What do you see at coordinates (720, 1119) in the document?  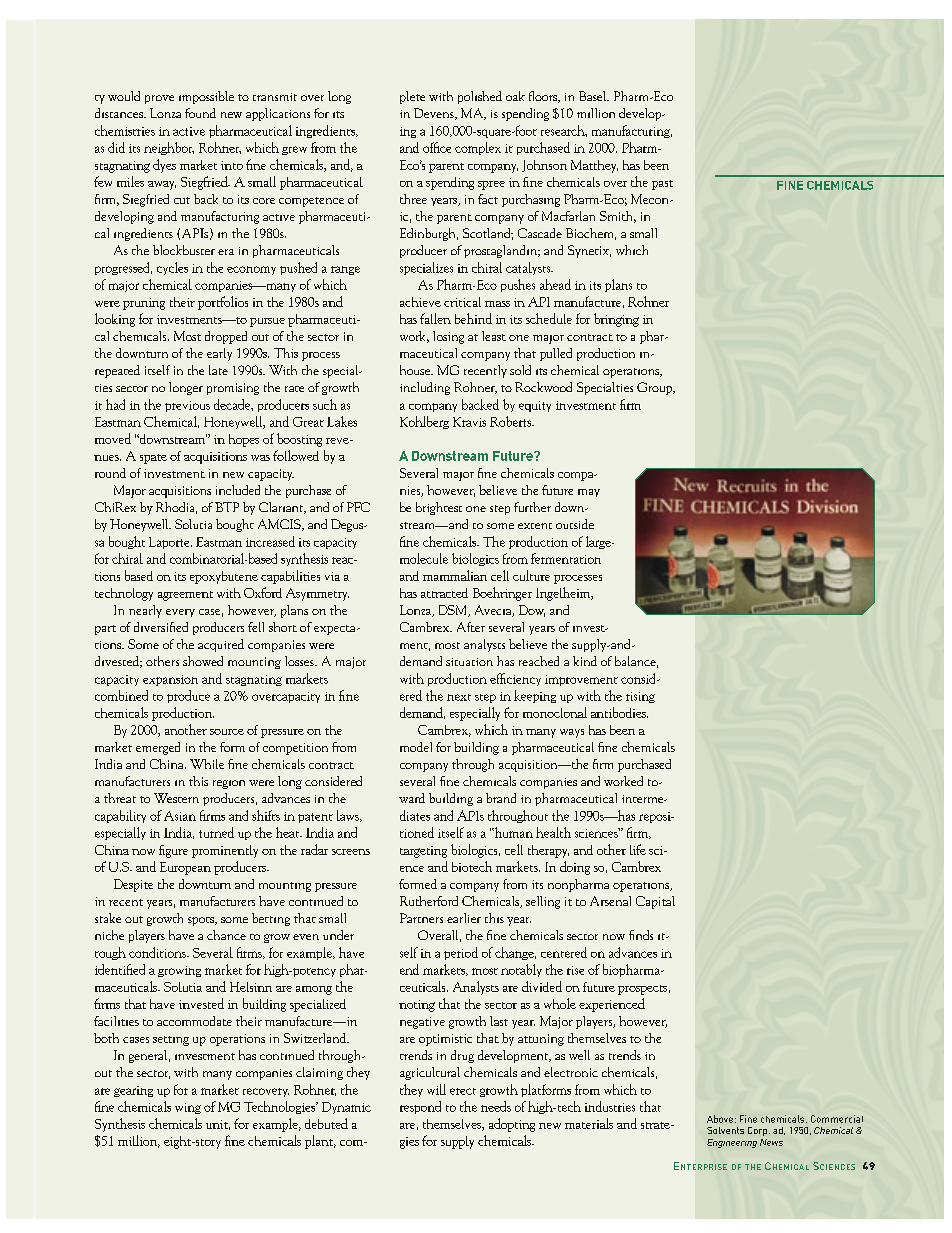 I see `Above` at bounding box center [720, 1119].
